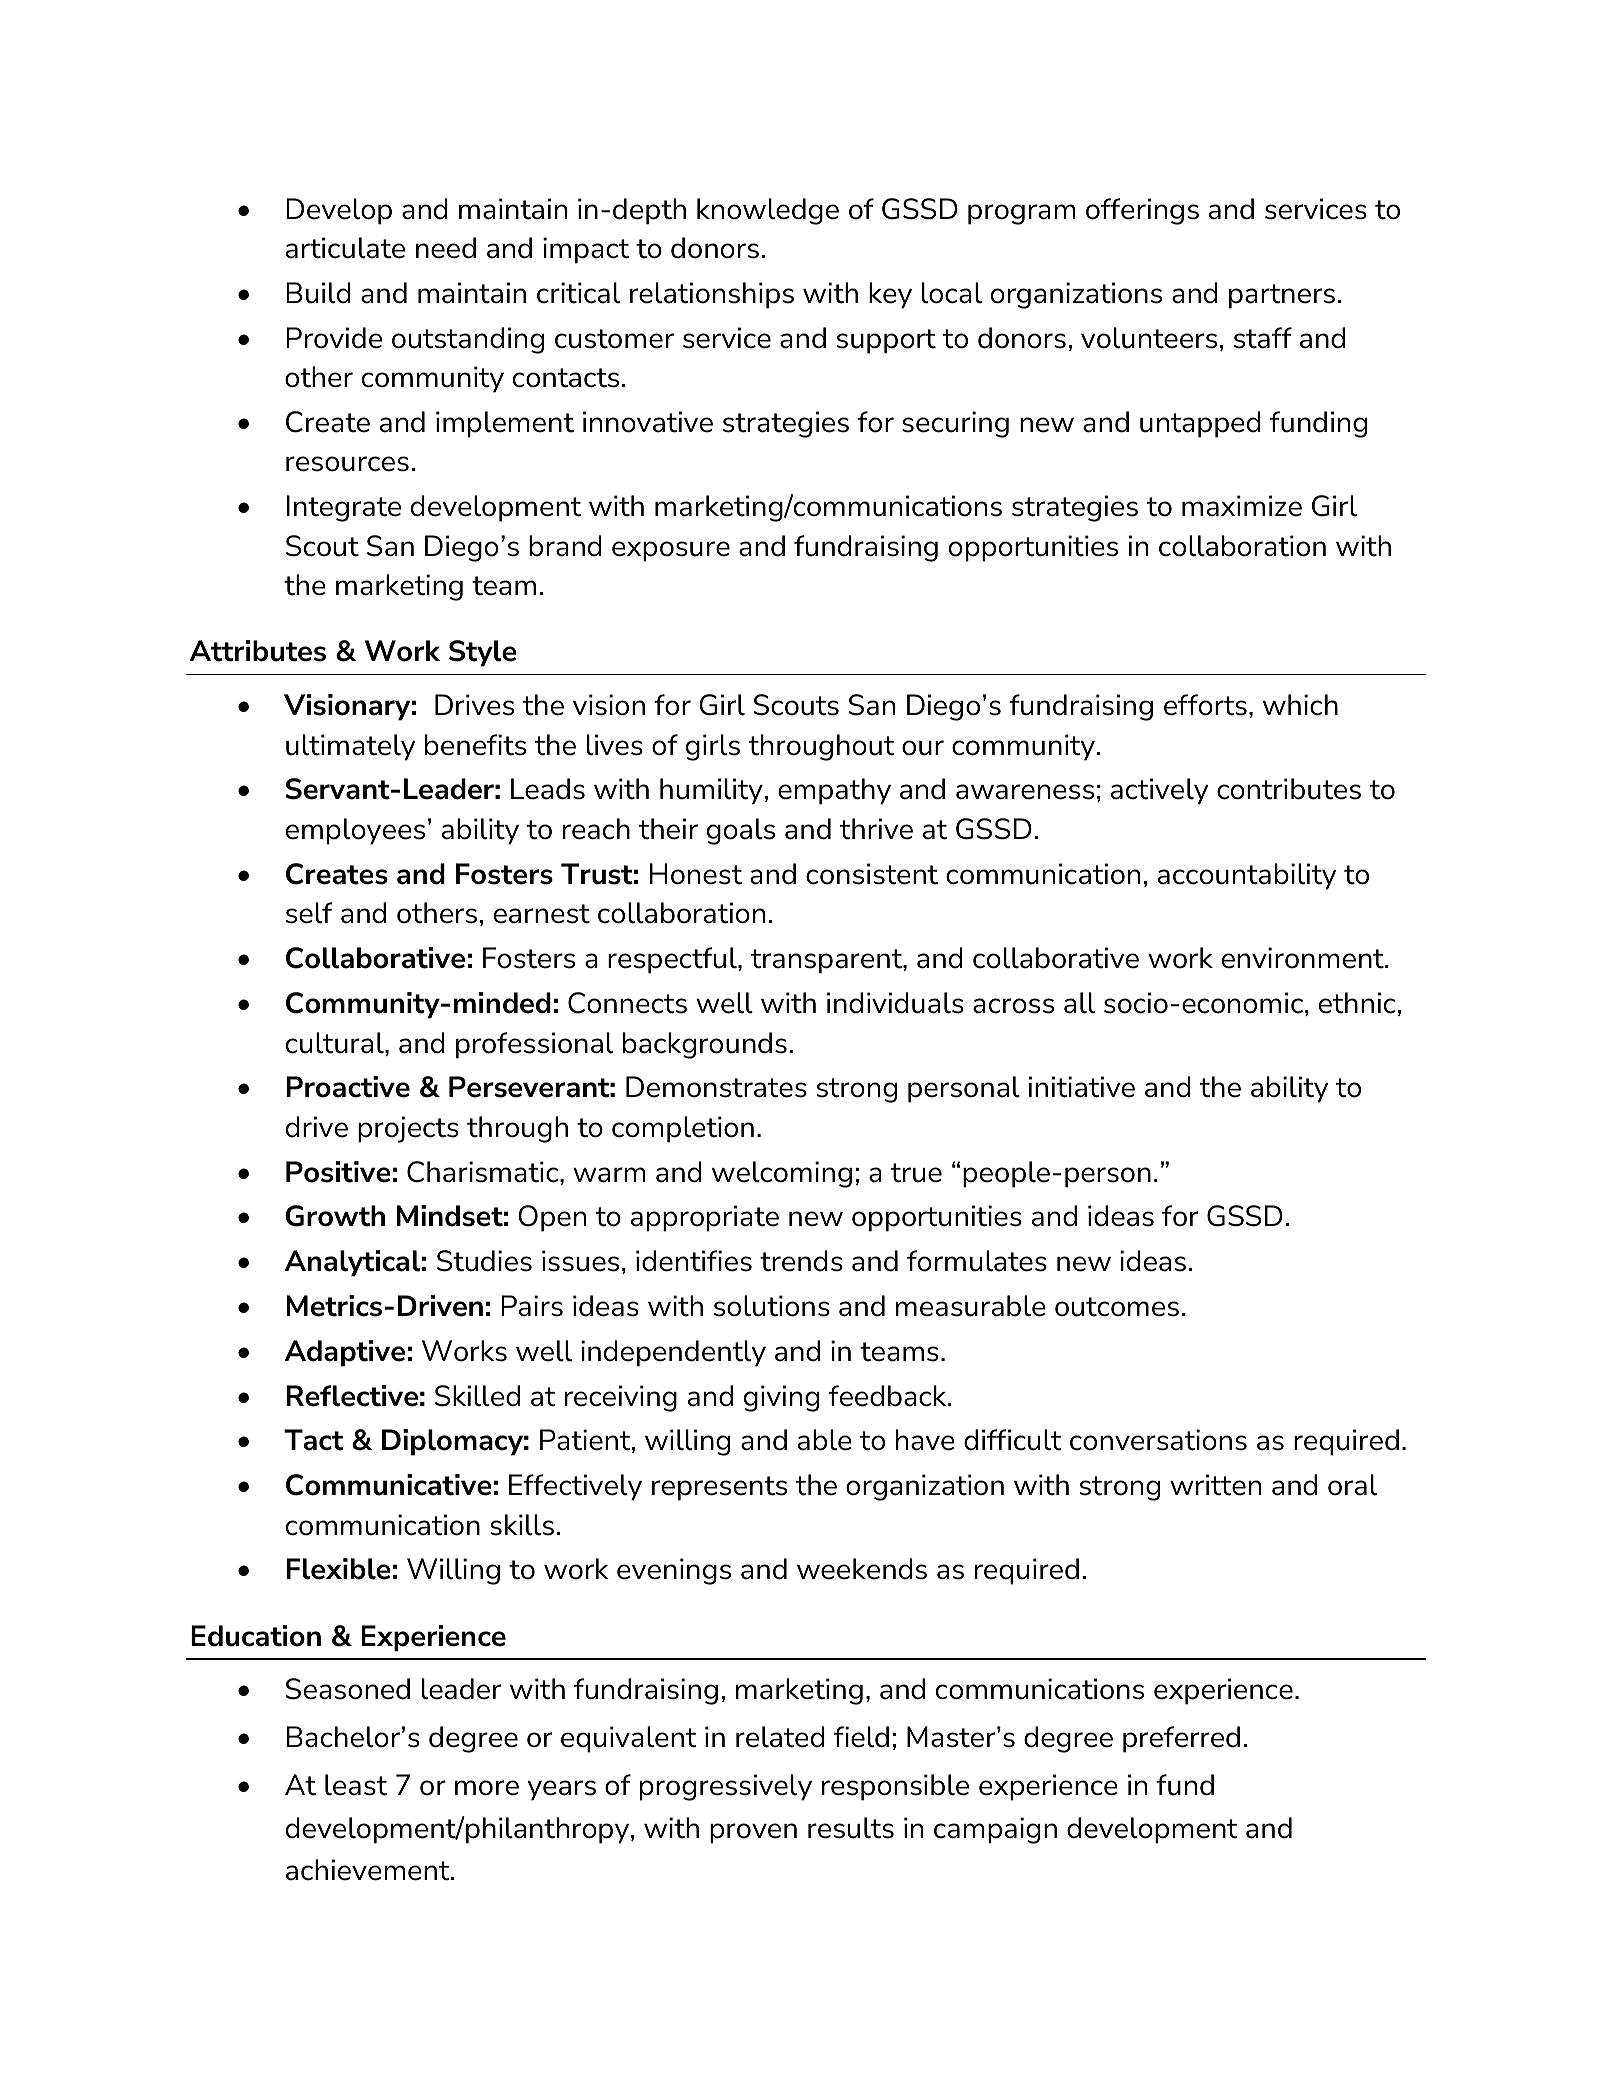  Describe the element at coordinates (356, 1785) in the image. I see `least` at that location.
